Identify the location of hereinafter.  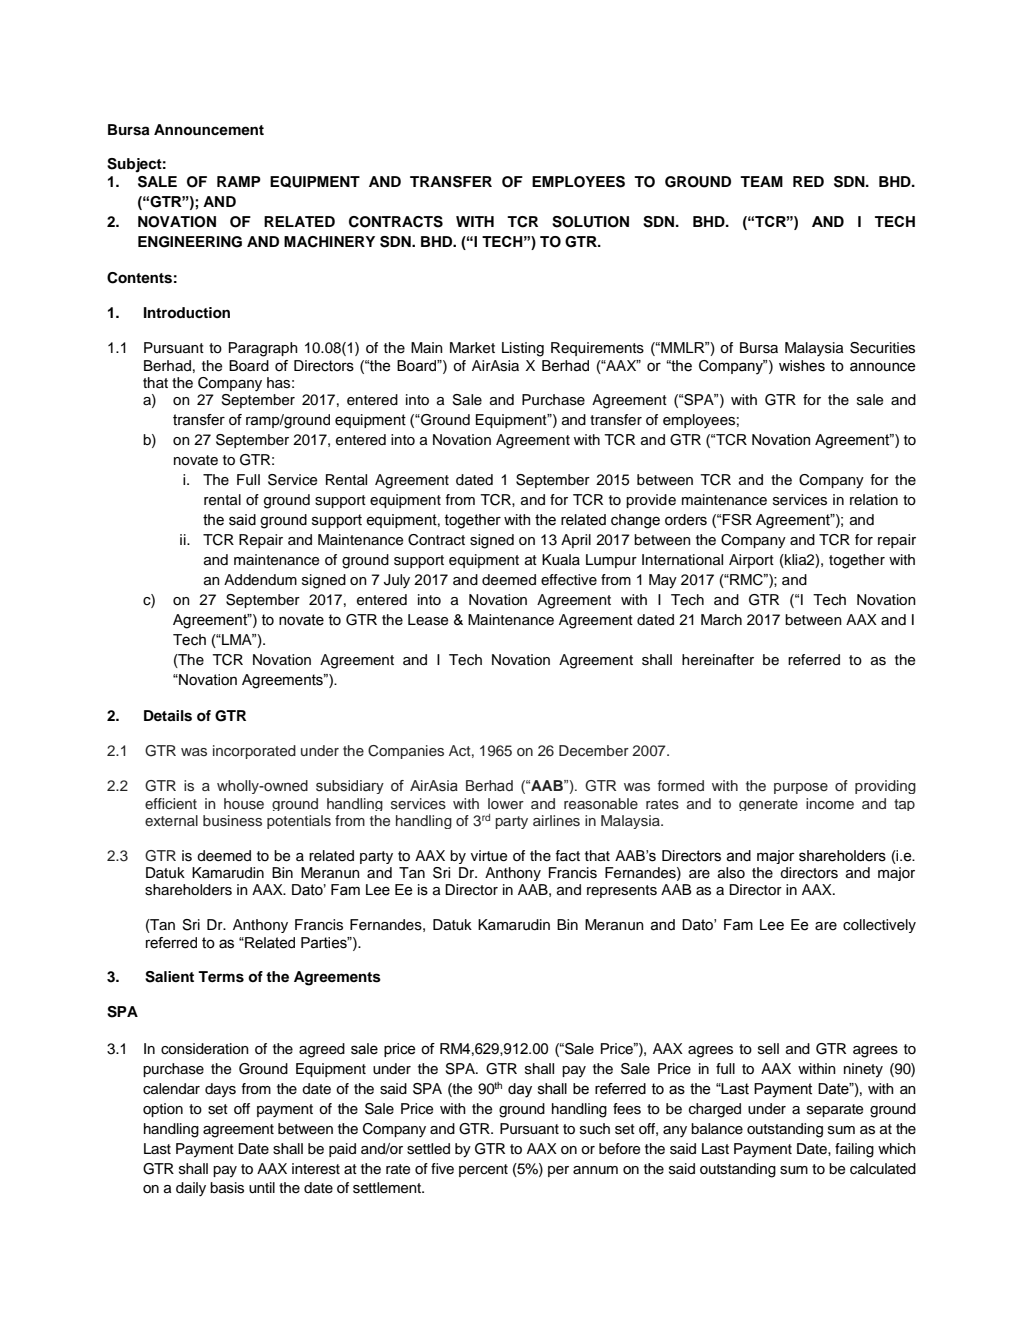
(718, 660).
